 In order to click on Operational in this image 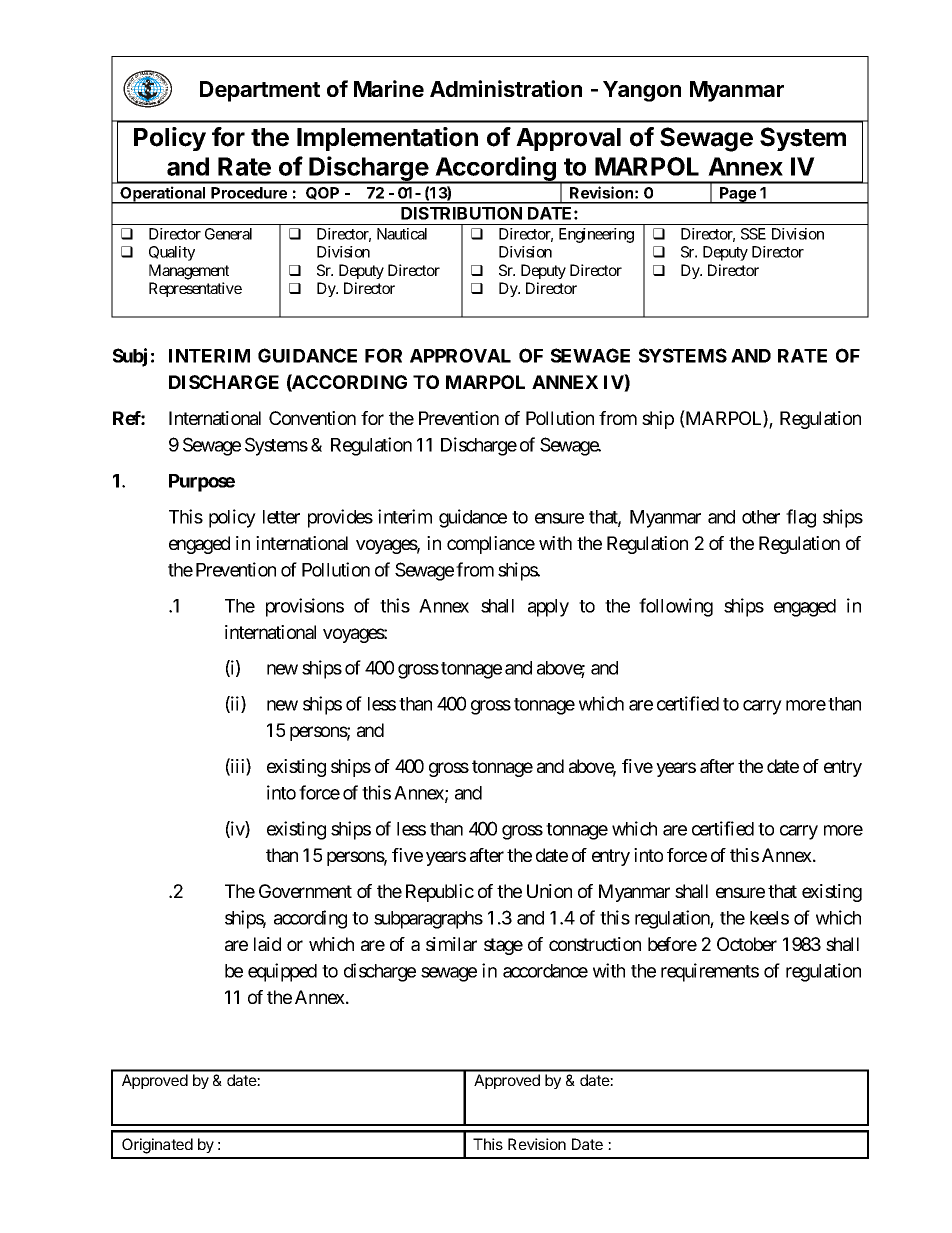, I will do `click(163, 195)`.
